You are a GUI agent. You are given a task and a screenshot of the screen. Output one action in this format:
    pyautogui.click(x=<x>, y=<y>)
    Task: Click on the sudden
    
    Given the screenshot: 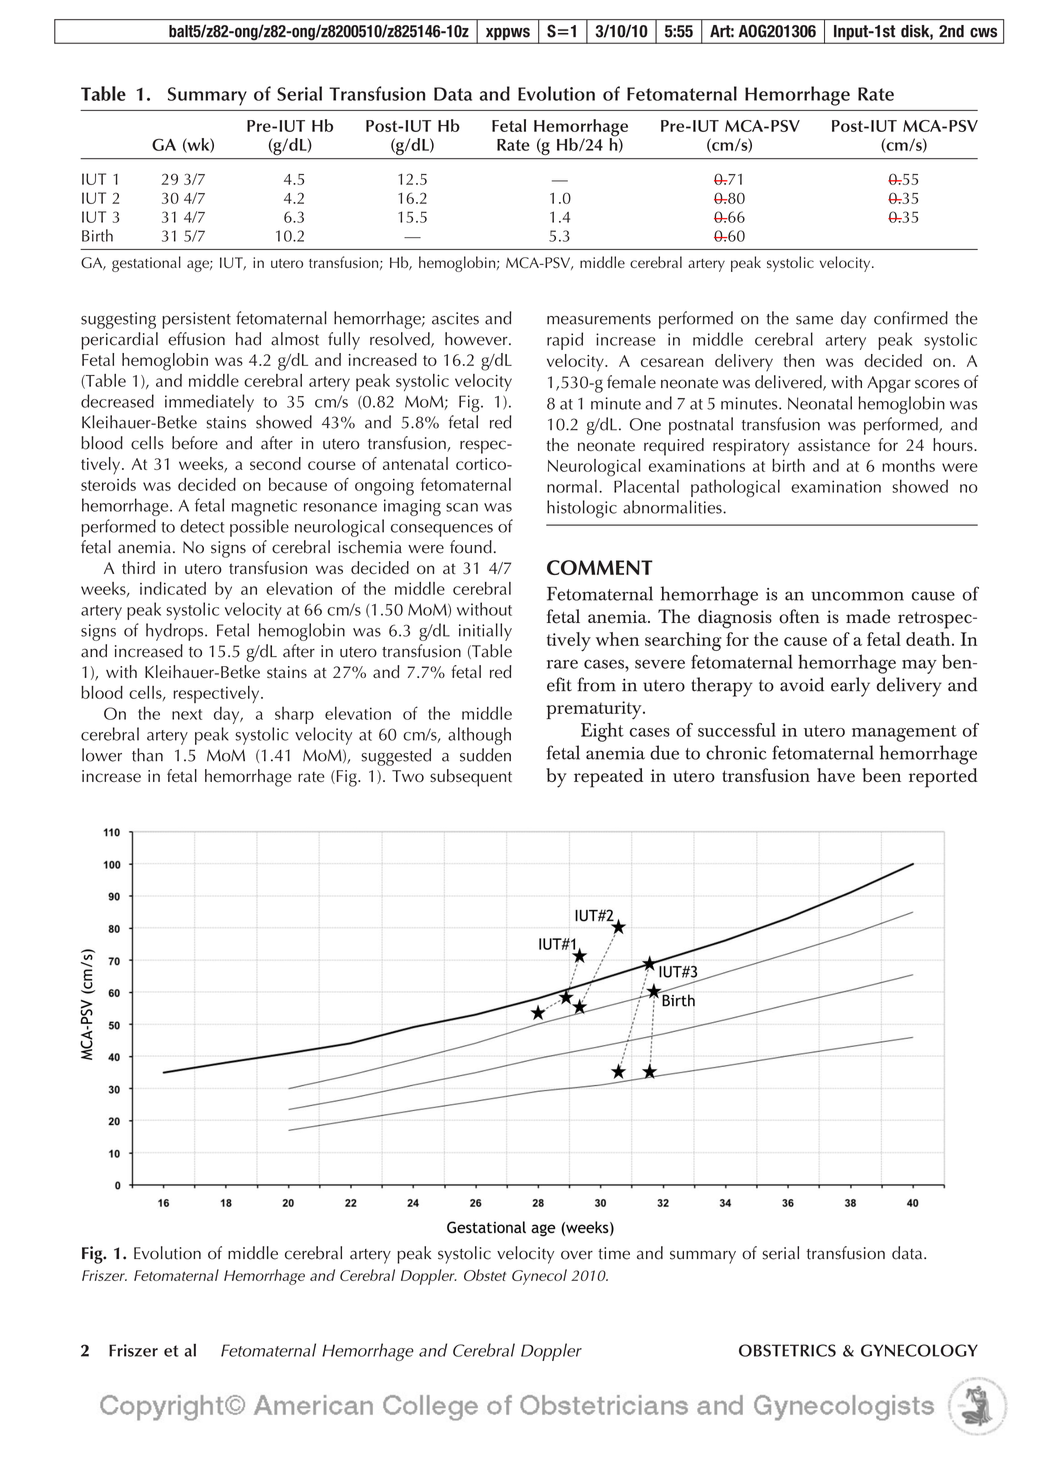 What is the action you would take?
    pyautogui.click(x=485, y=755)
